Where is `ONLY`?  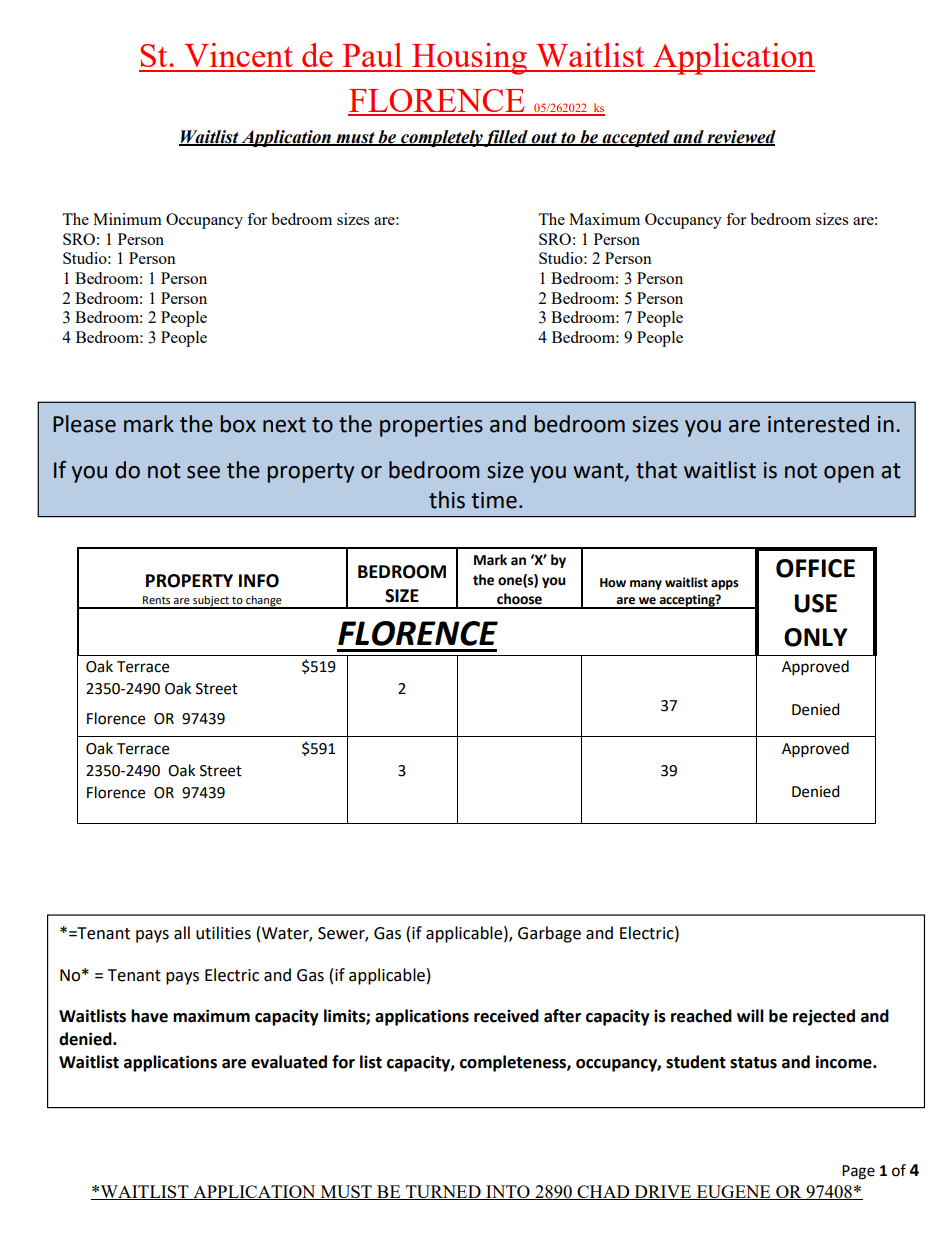 ONLY is located at coordinates (816, 637).
